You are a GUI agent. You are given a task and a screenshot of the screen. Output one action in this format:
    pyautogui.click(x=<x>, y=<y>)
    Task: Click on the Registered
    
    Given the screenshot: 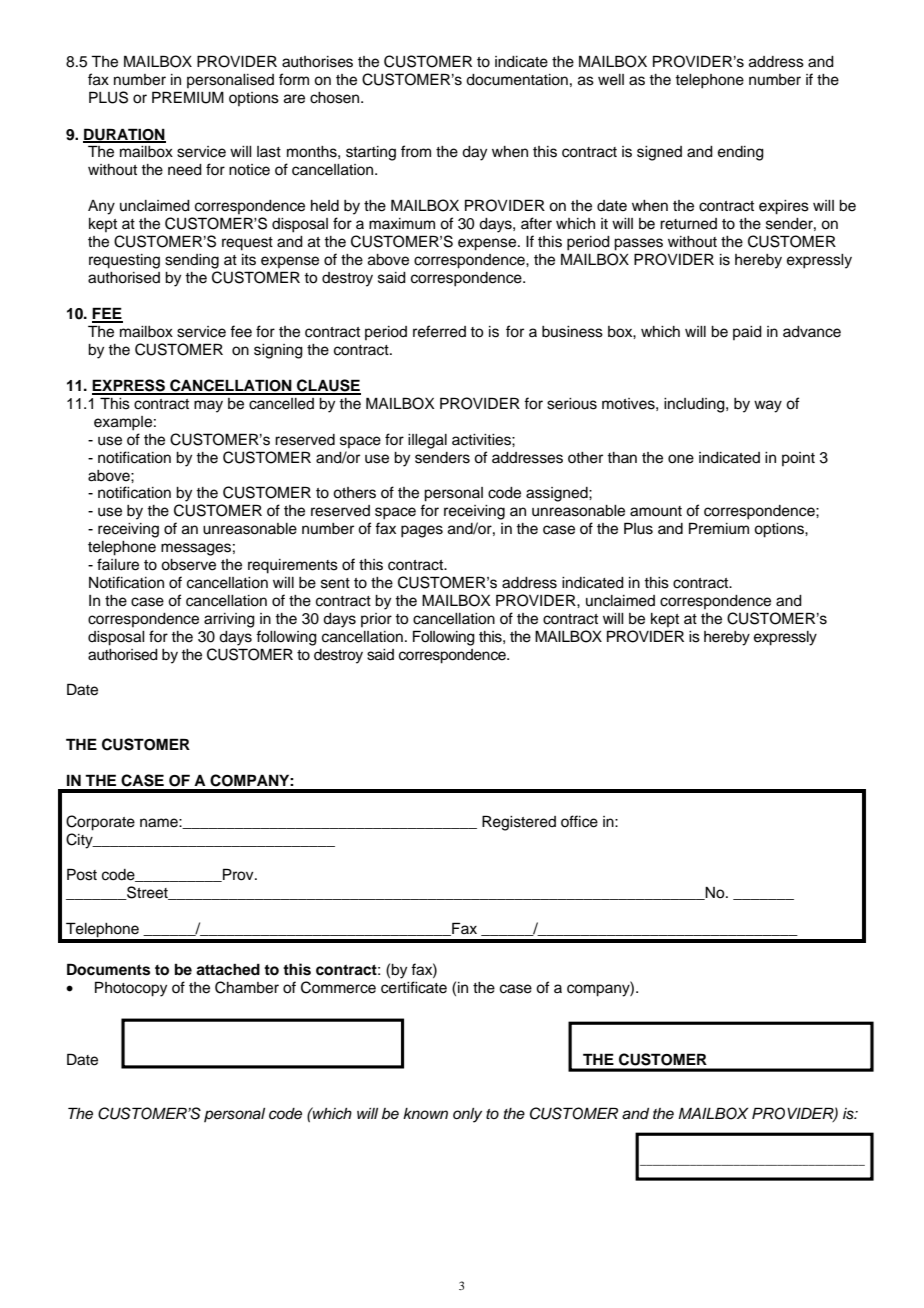 What is the action you would take?
    pyautogui.click(x=519, y=823)
